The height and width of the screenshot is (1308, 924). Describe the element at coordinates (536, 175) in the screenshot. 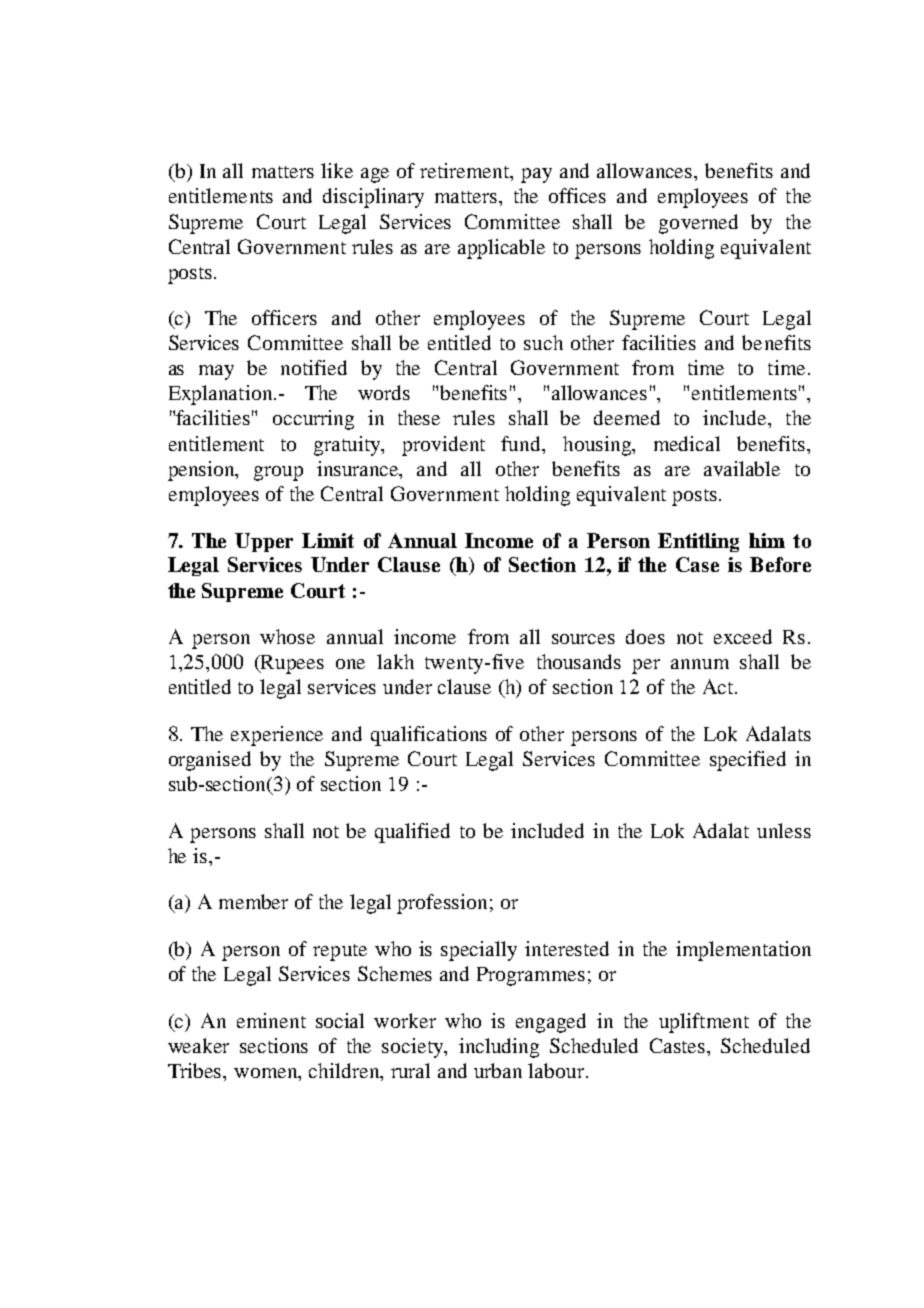

I see `pay` at that location.
